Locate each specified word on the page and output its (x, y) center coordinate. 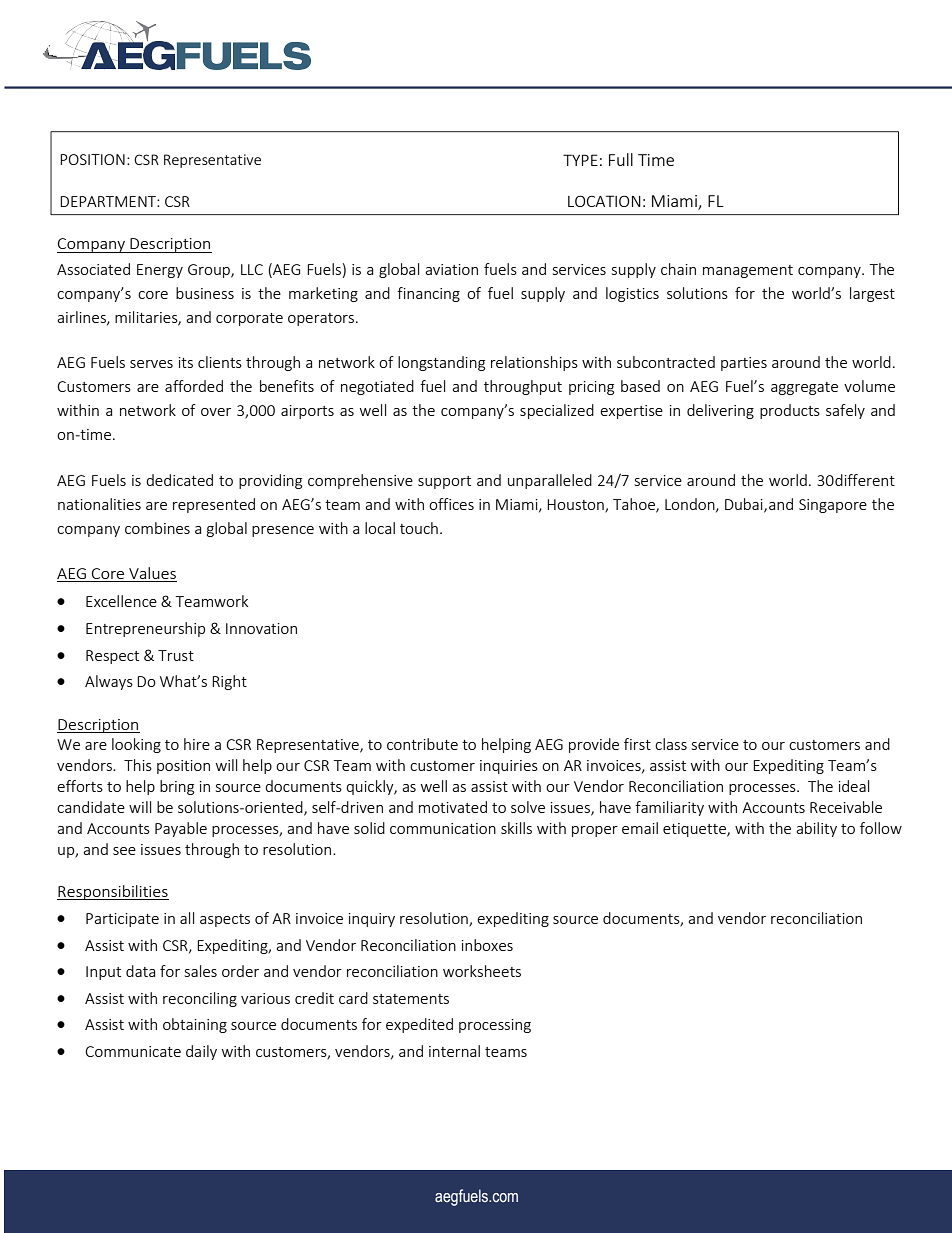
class (671, 744)
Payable (181, 829)
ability (816, 829)
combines (157, 528)
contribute (422, 744)
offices (451, 504)
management (748, 271)
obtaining (195, 1025)
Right (229, 682)
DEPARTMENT (109, 201)
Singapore (833, 506)
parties (744, 364)
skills (516, 828)
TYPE (580, 160)
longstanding (441, 363)
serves (151, 364)
